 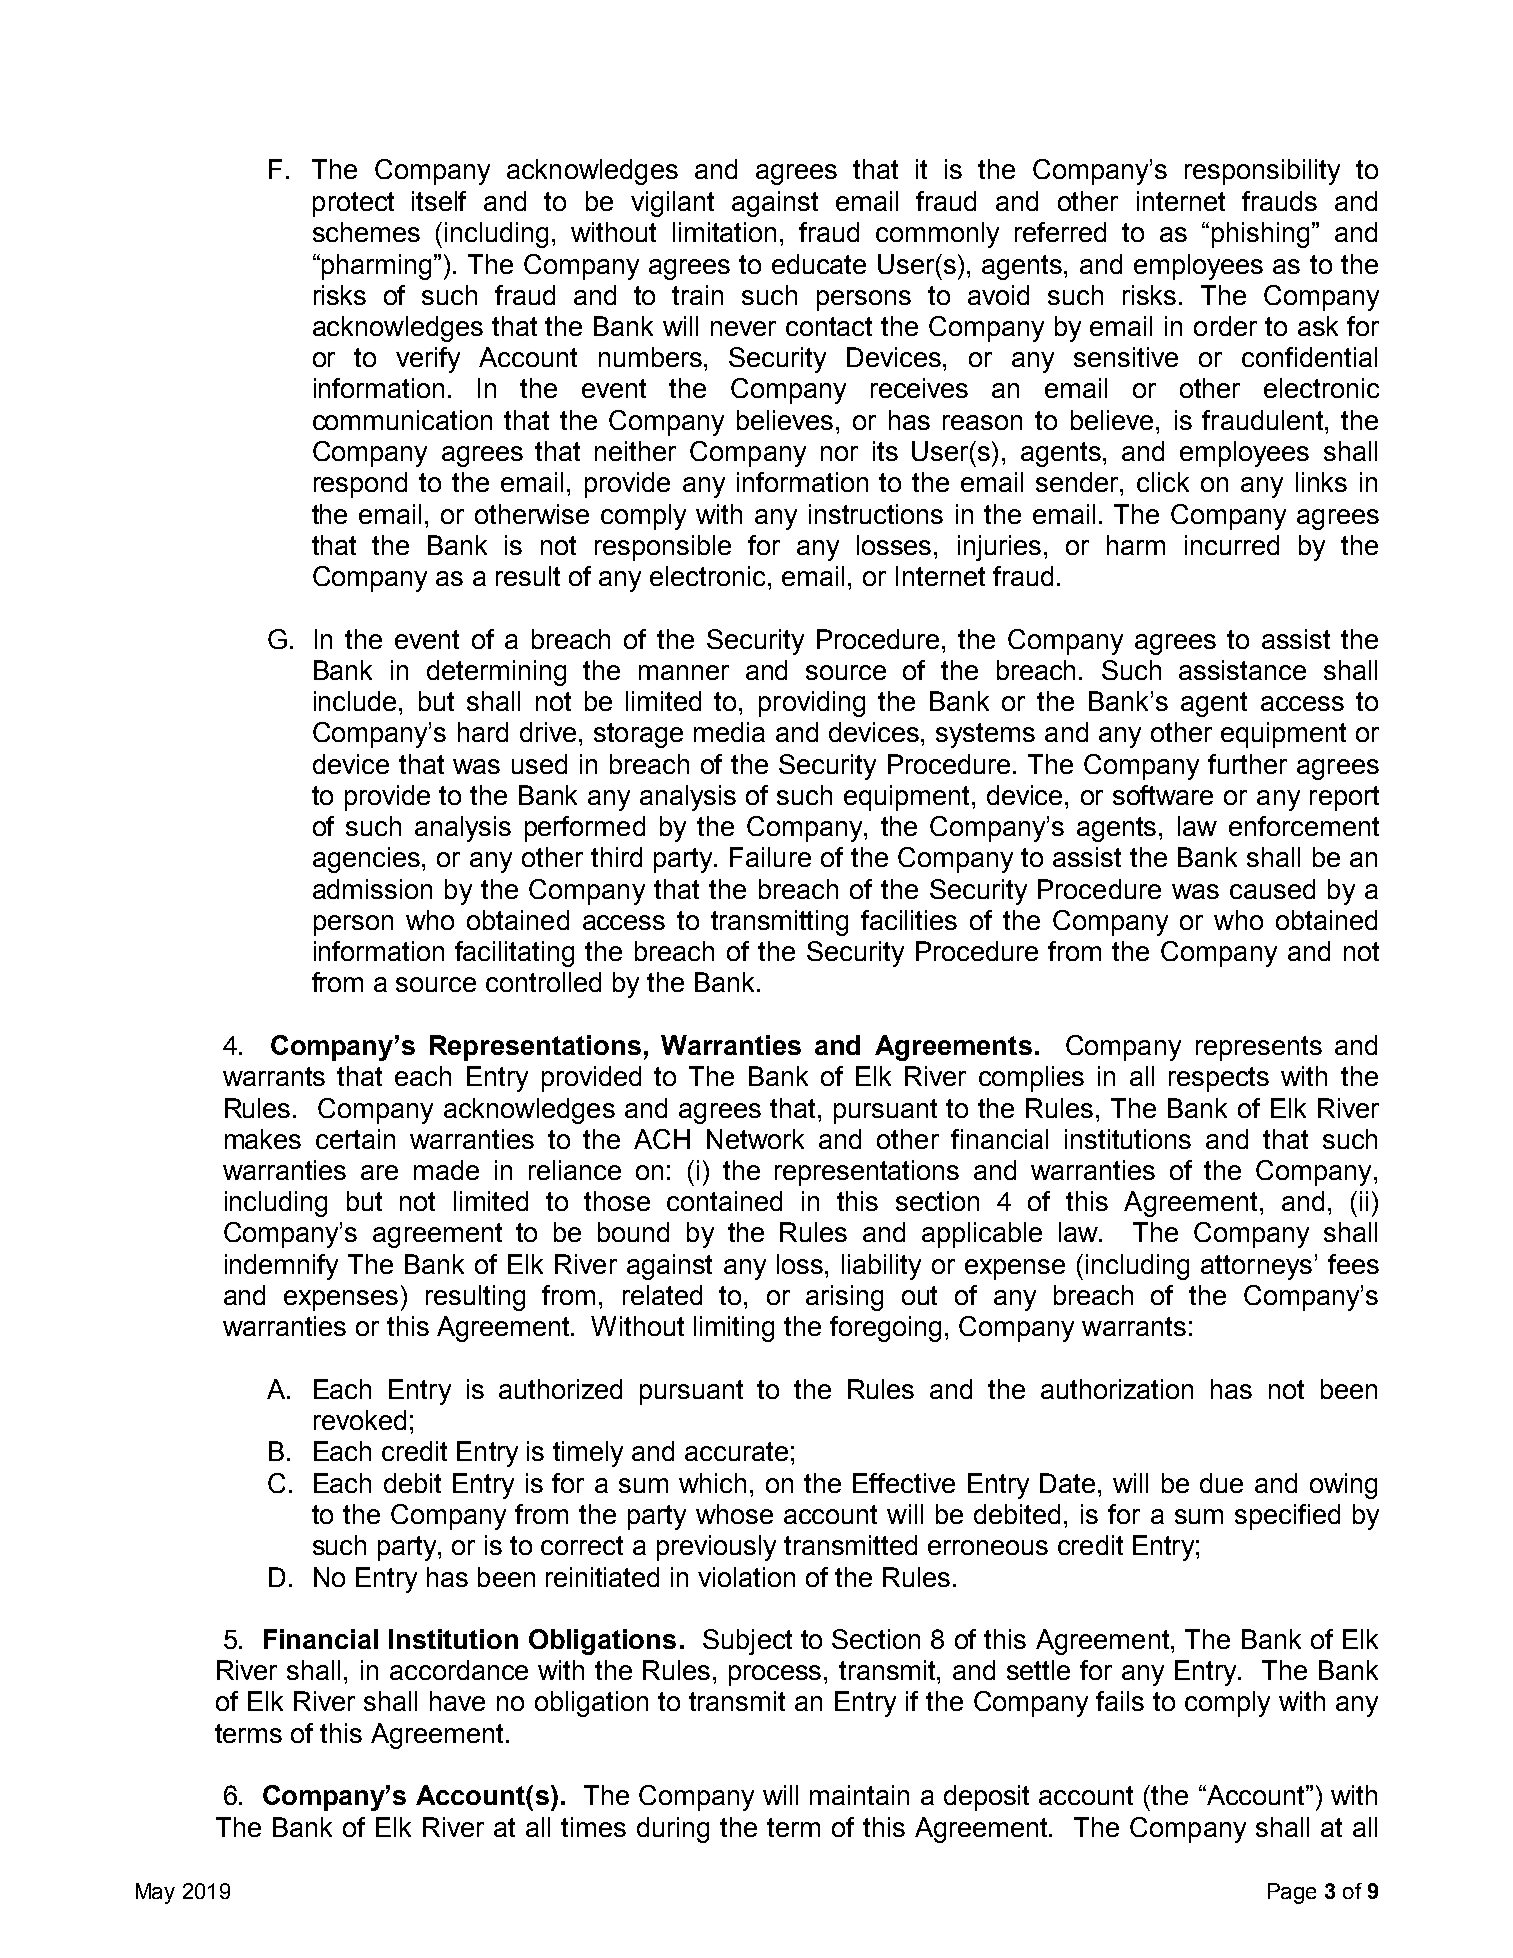 What do you see at coordinates (673, 1830) in the screenshot?
I see `during` at bounding box center [673, 1830].
